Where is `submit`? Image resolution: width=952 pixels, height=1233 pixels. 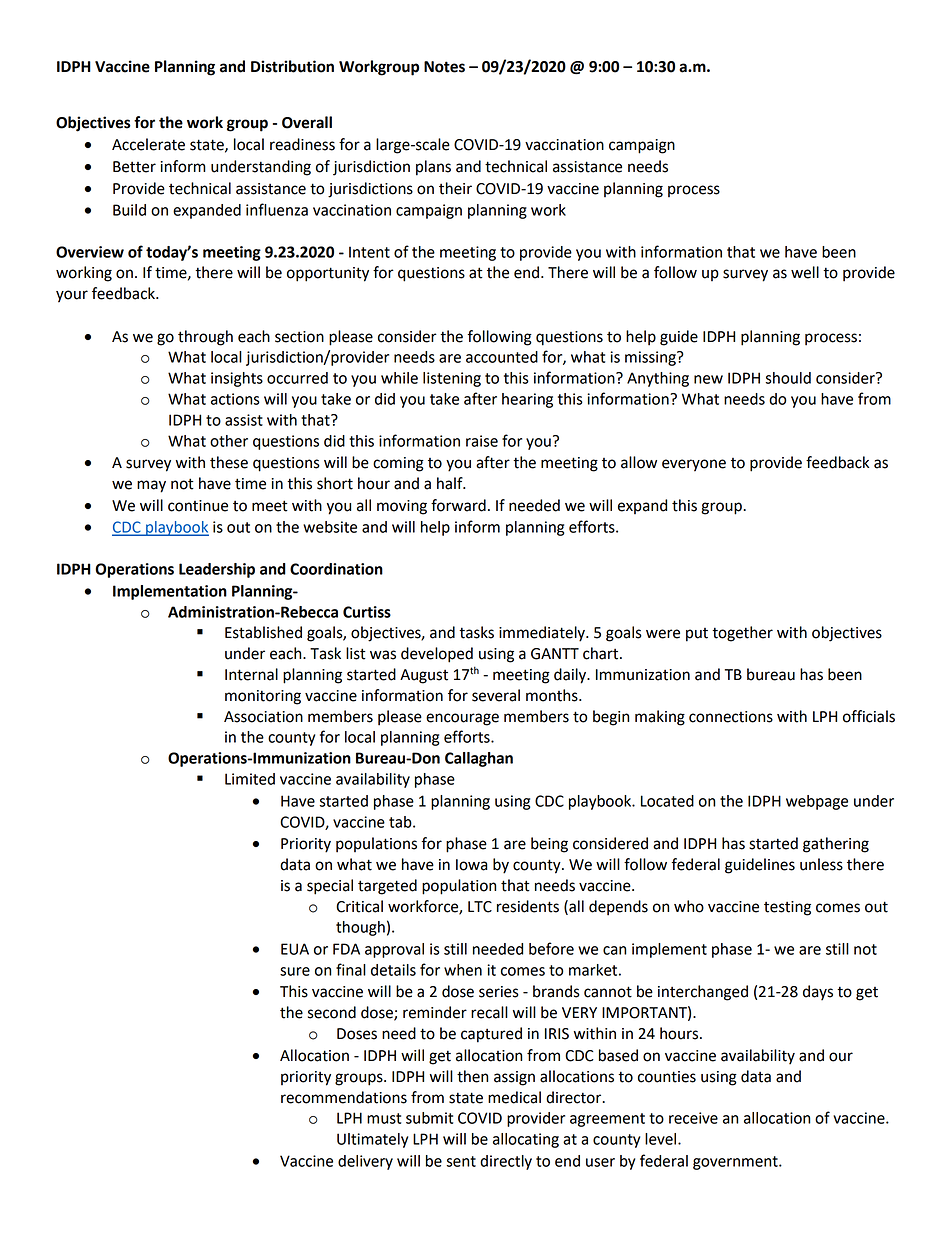
submit is located at coordinates (429, 1118).
